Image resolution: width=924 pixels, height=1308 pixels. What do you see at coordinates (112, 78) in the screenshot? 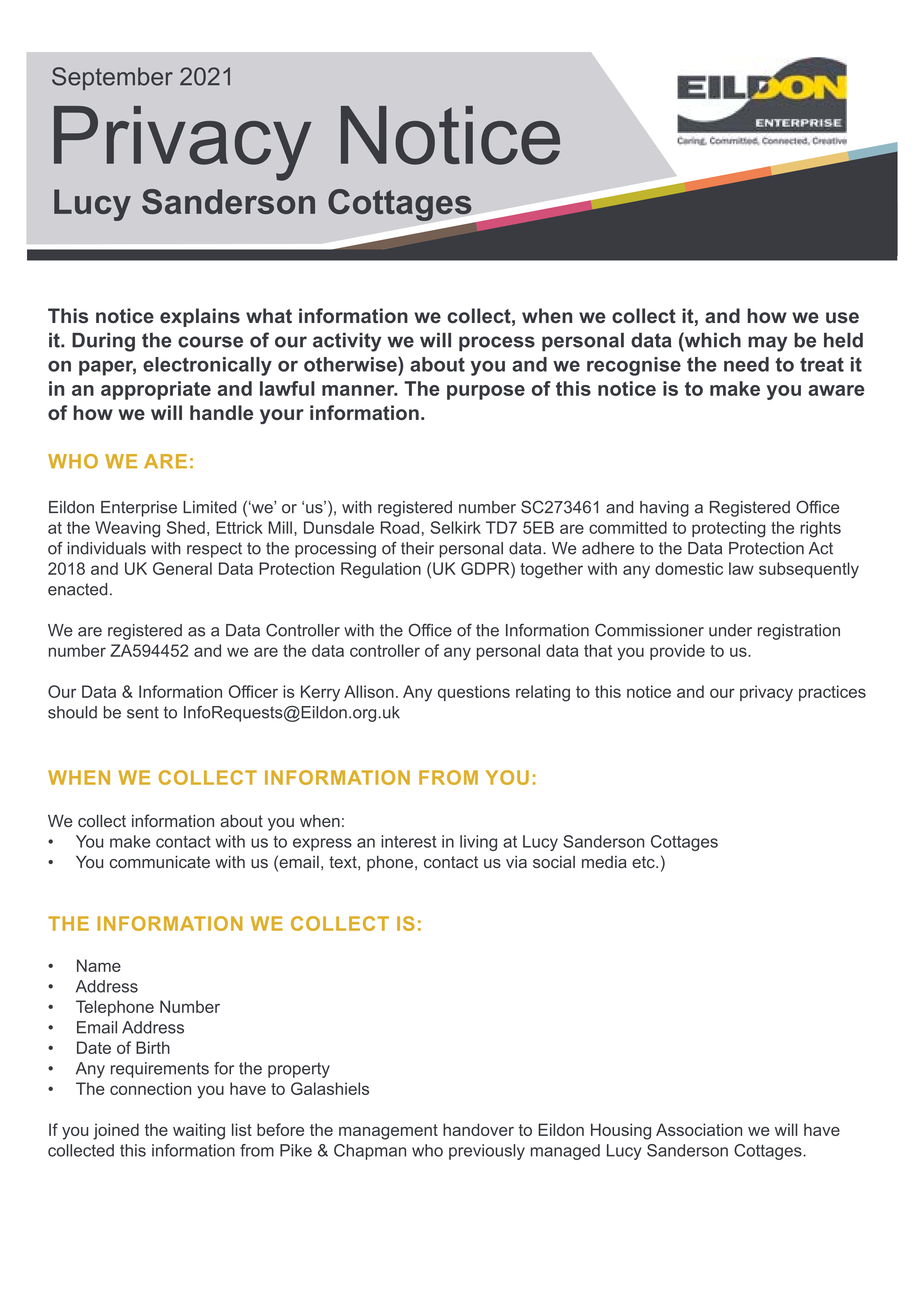
I see `September` at bounding box center [112, 78].
